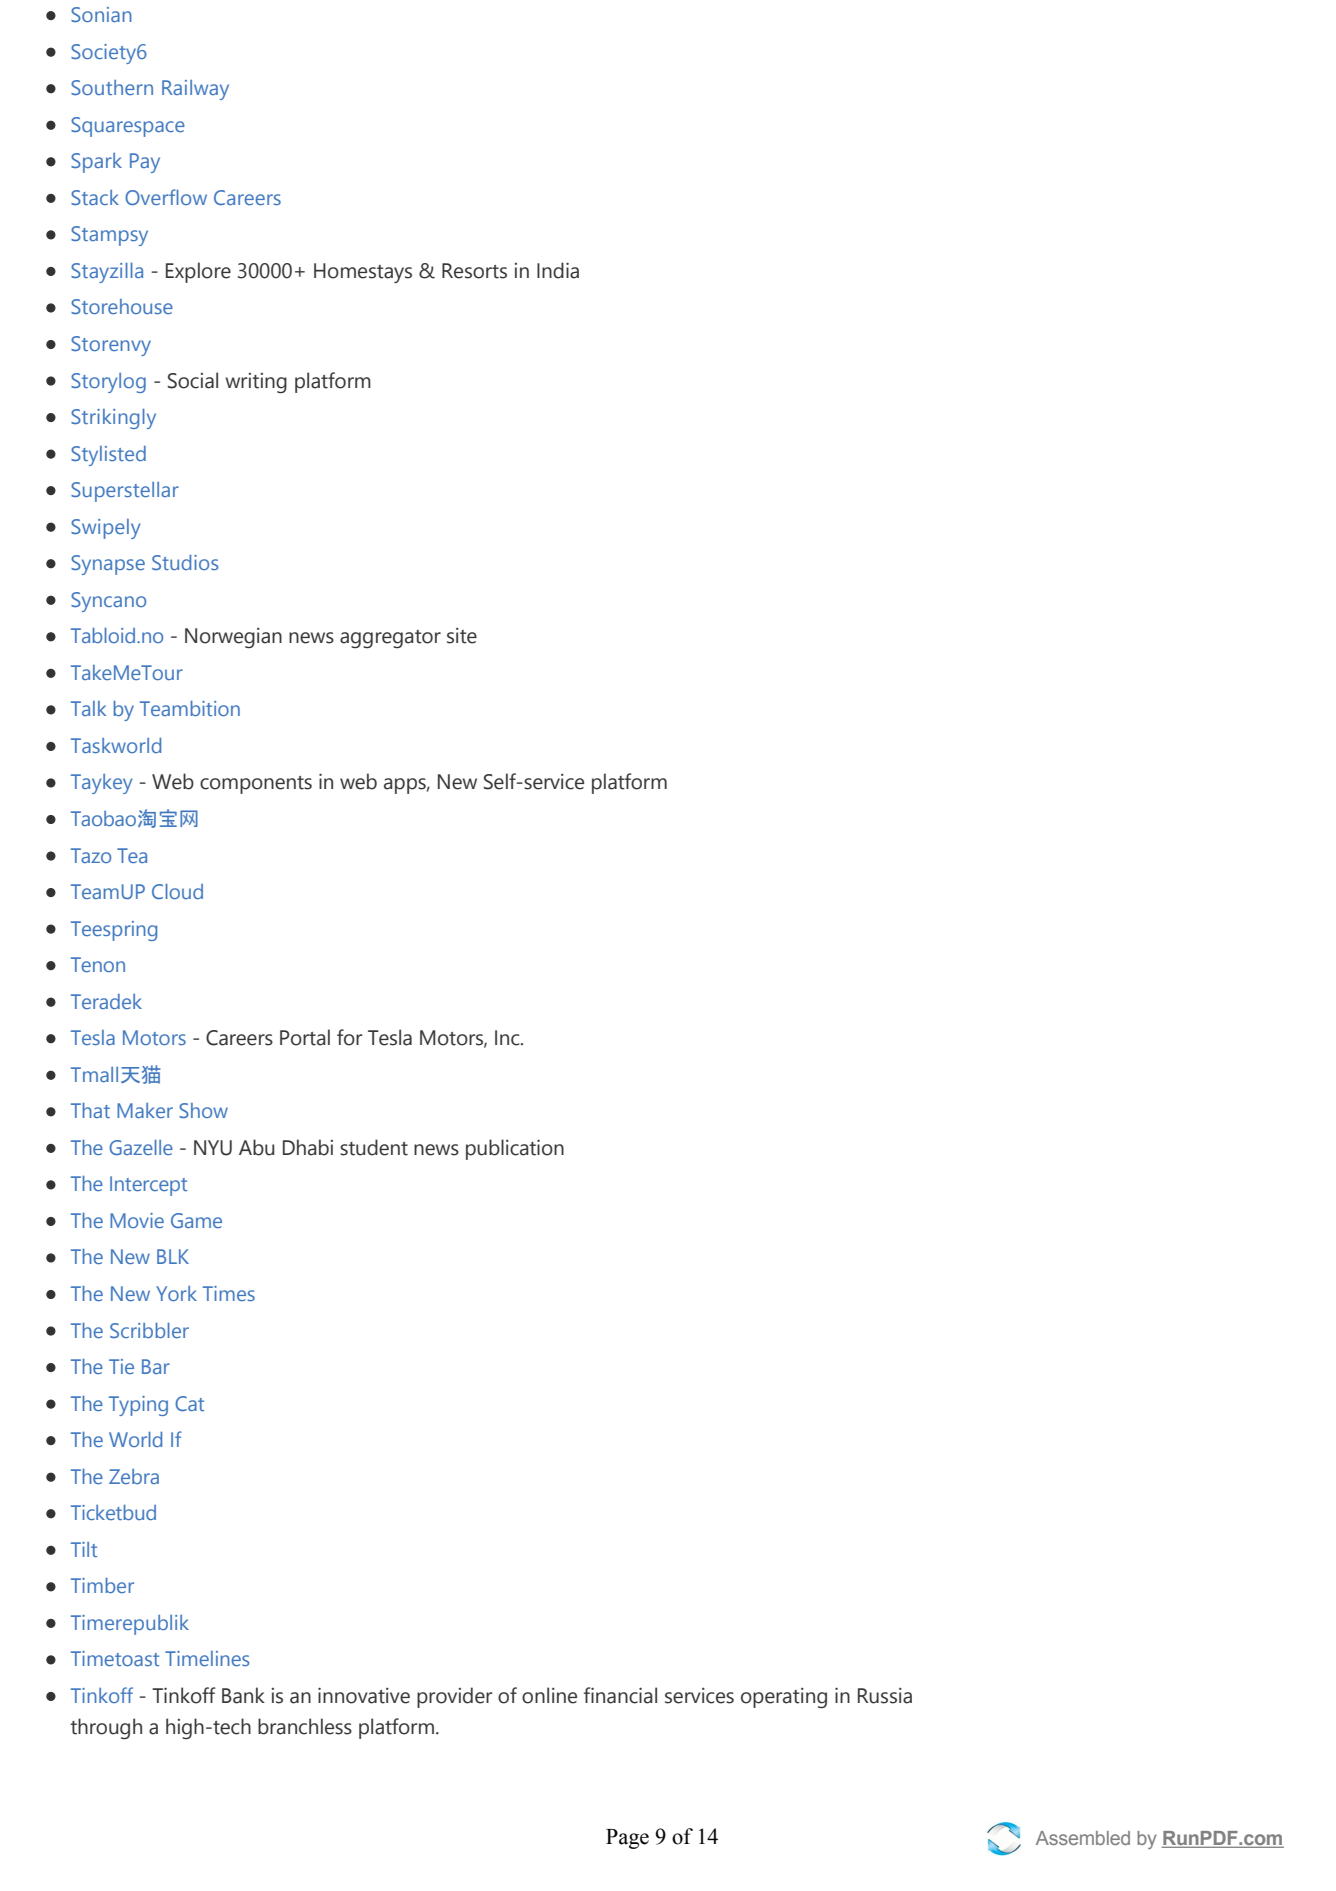 Image resolution: width=1336 pixels, height=1891 pixels. Describe the element at coordinates (885, 1696) in the image. I see `Russia` at that location.
